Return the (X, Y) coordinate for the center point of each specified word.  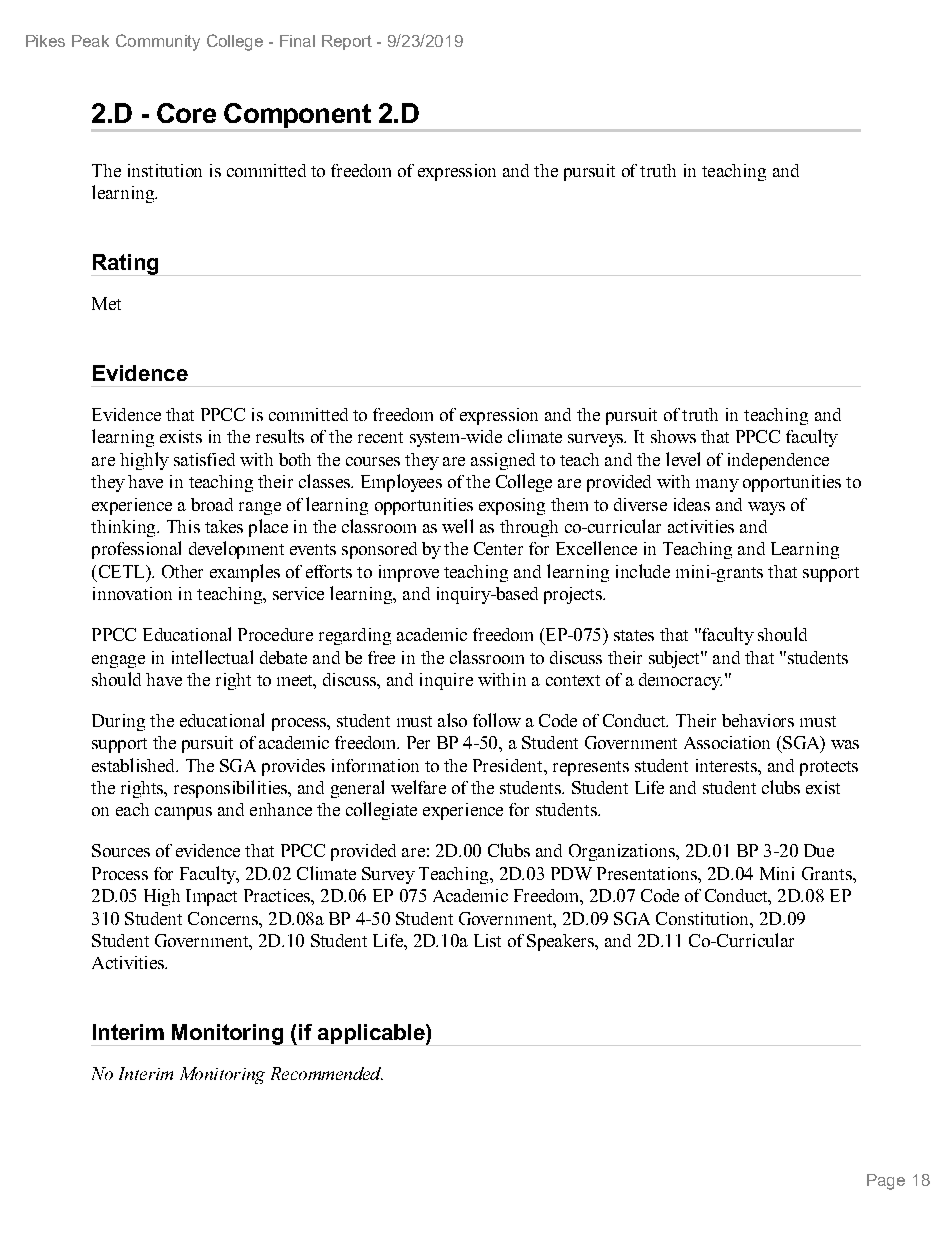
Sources (121, 850)
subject (675, 659)
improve (409, 573)
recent (380, 437)
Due (819, 850)
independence (778, 461)
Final (297, 41)
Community (158, 42)
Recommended (327, 1073)
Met (106, 303)
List (487, 940)
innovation (132, 593)
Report (347, 42)
